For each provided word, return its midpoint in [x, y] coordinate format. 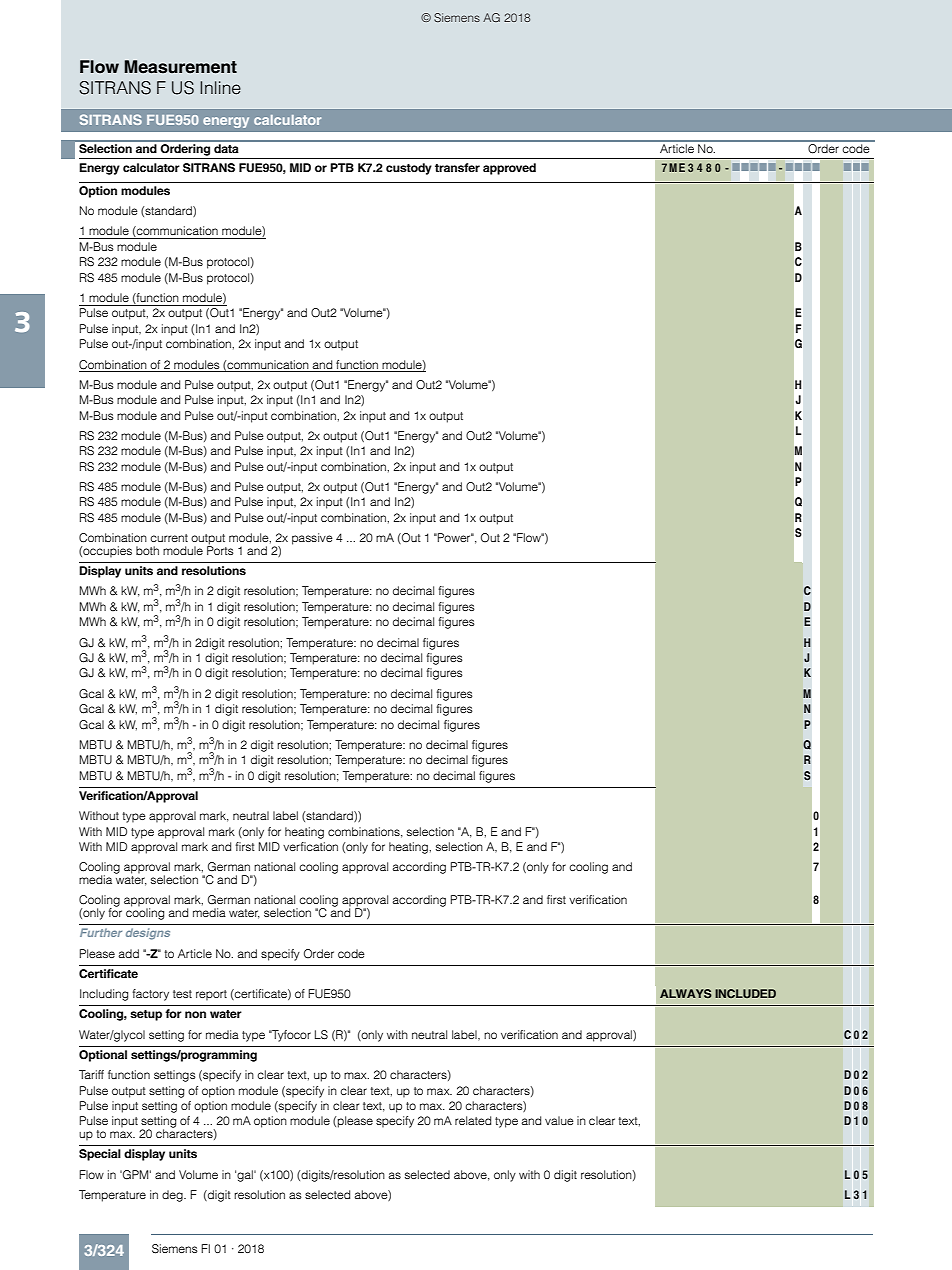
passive [312, 539]
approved [509, 169]
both [147, 550]
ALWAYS [686, 993]
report [211, 995]
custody [409, 169]
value [559, 1120]
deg [173, 1196]
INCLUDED [745, 993]
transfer [457, 167]
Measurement [180, 67]
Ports [220, 549]
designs [148, 934]
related [473, 1120]
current [169, 538]
